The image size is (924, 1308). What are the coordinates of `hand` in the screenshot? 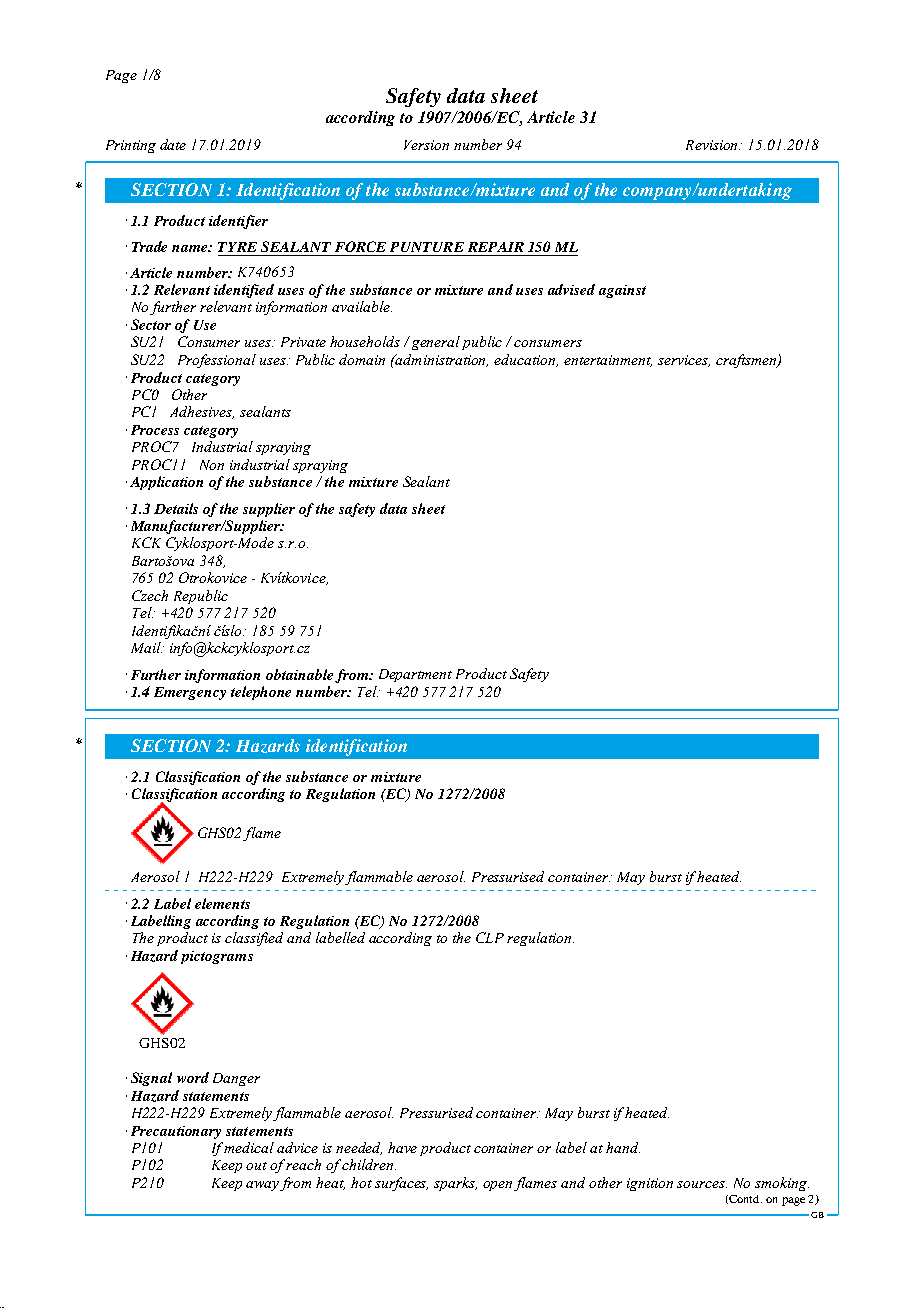 It's located at (623, 1147).
